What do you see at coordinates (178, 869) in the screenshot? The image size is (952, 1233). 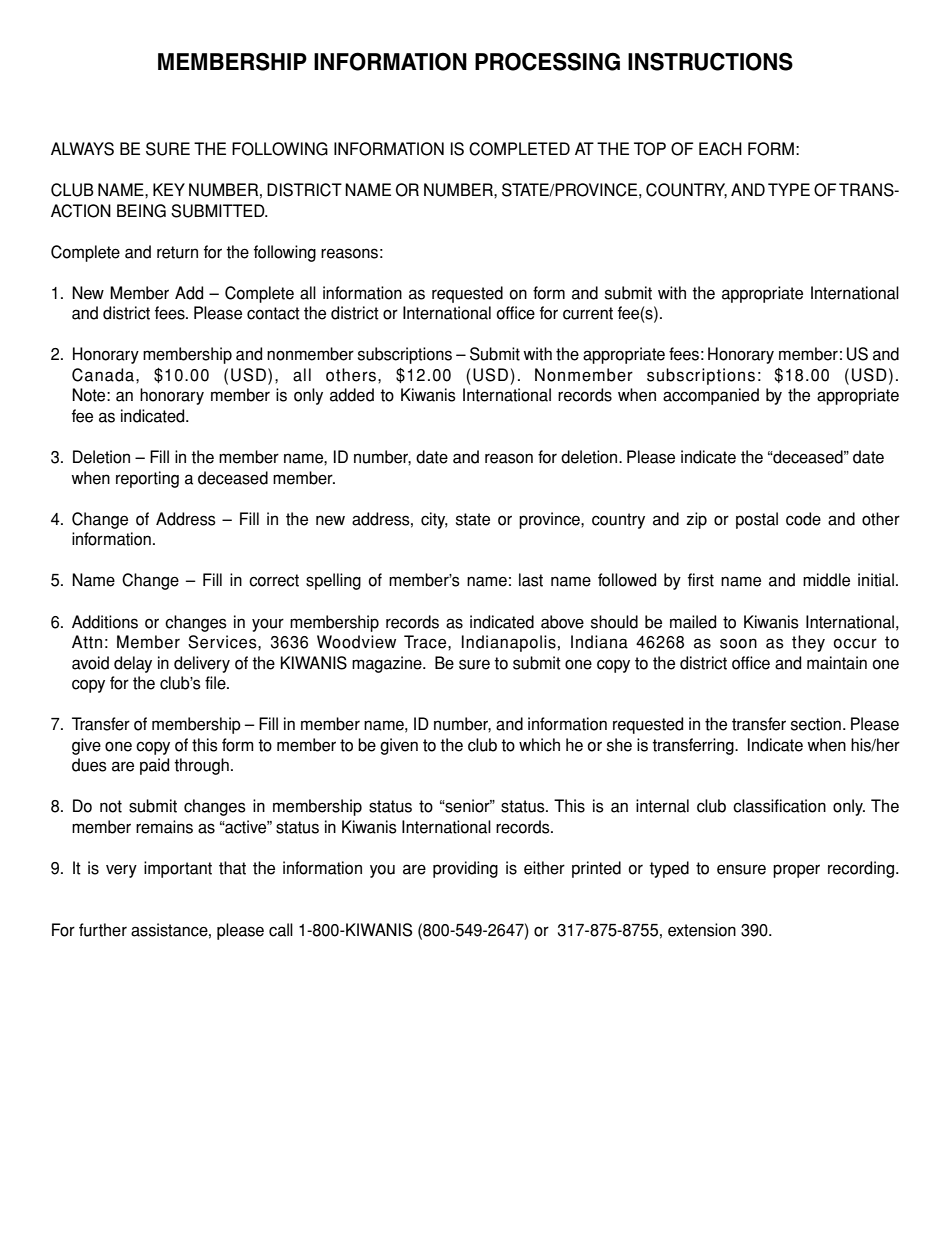 I see `important` at bounding box center [178, 869].
